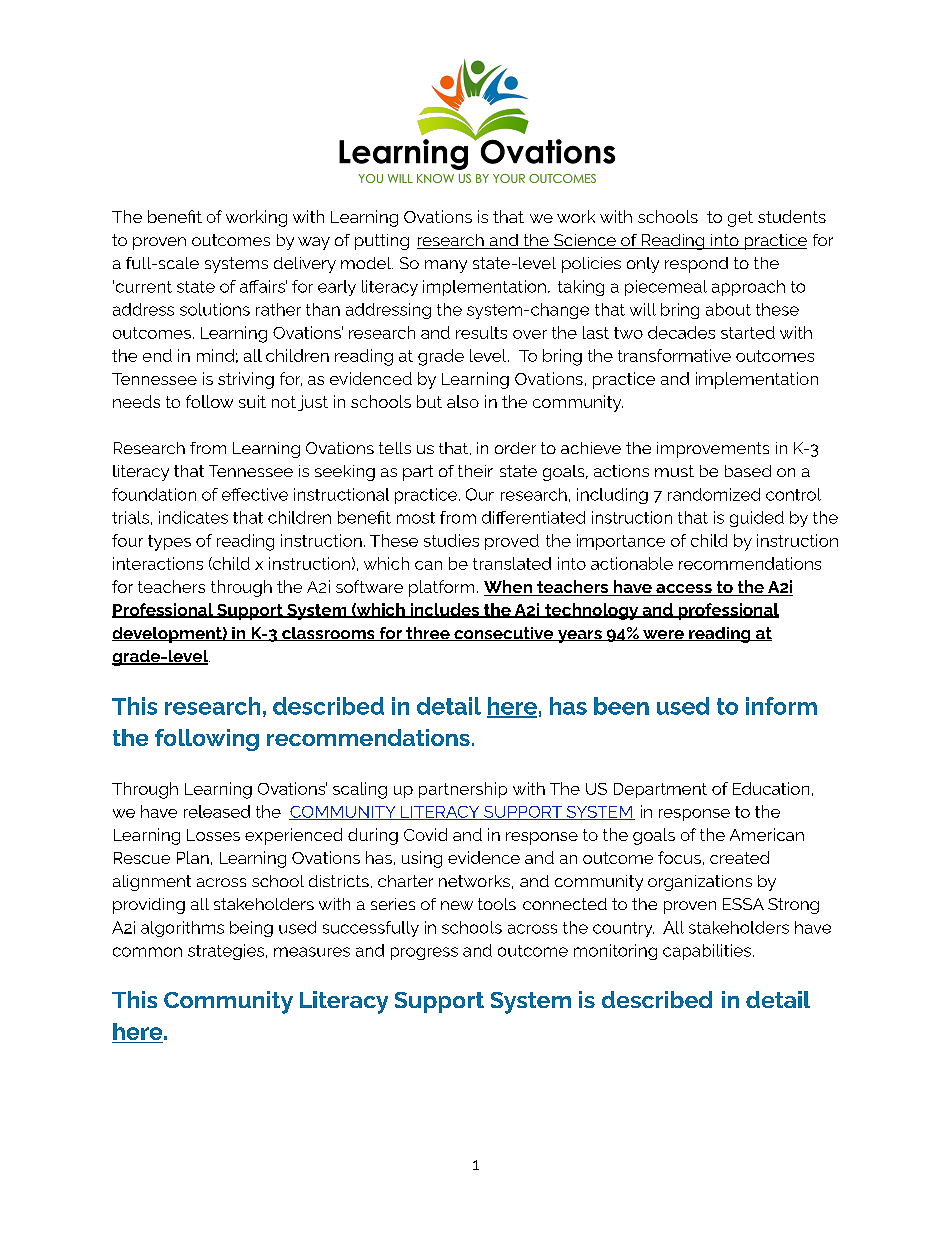 The width and height of the screenshot is (952, 1233). What do you see at coordinates (263, 286) in the screenshot?
I see `affairs` at bounding box center [263, 286].
